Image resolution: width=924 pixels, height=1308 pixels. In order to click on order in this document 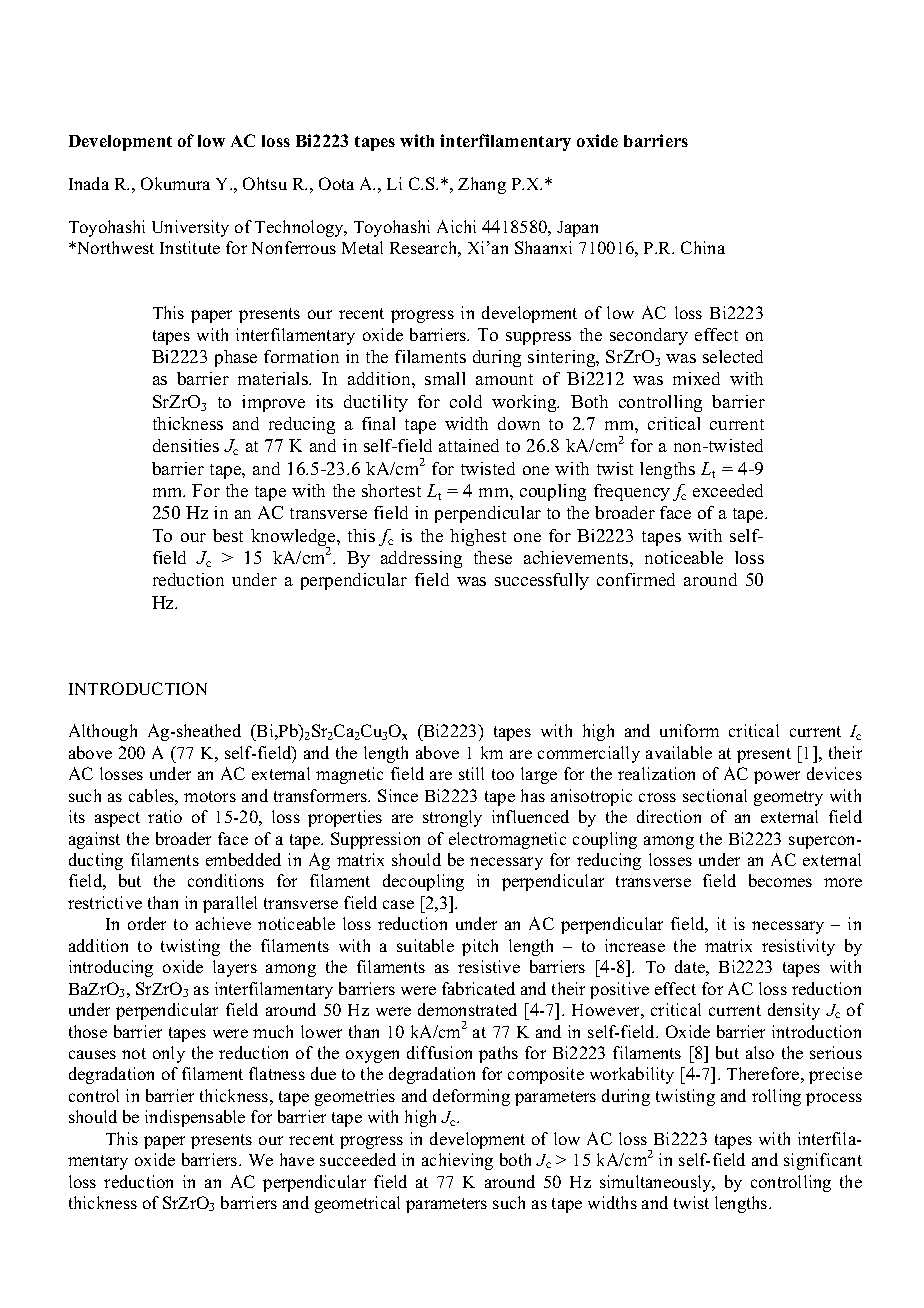, I will do `click(147, 923)`.
